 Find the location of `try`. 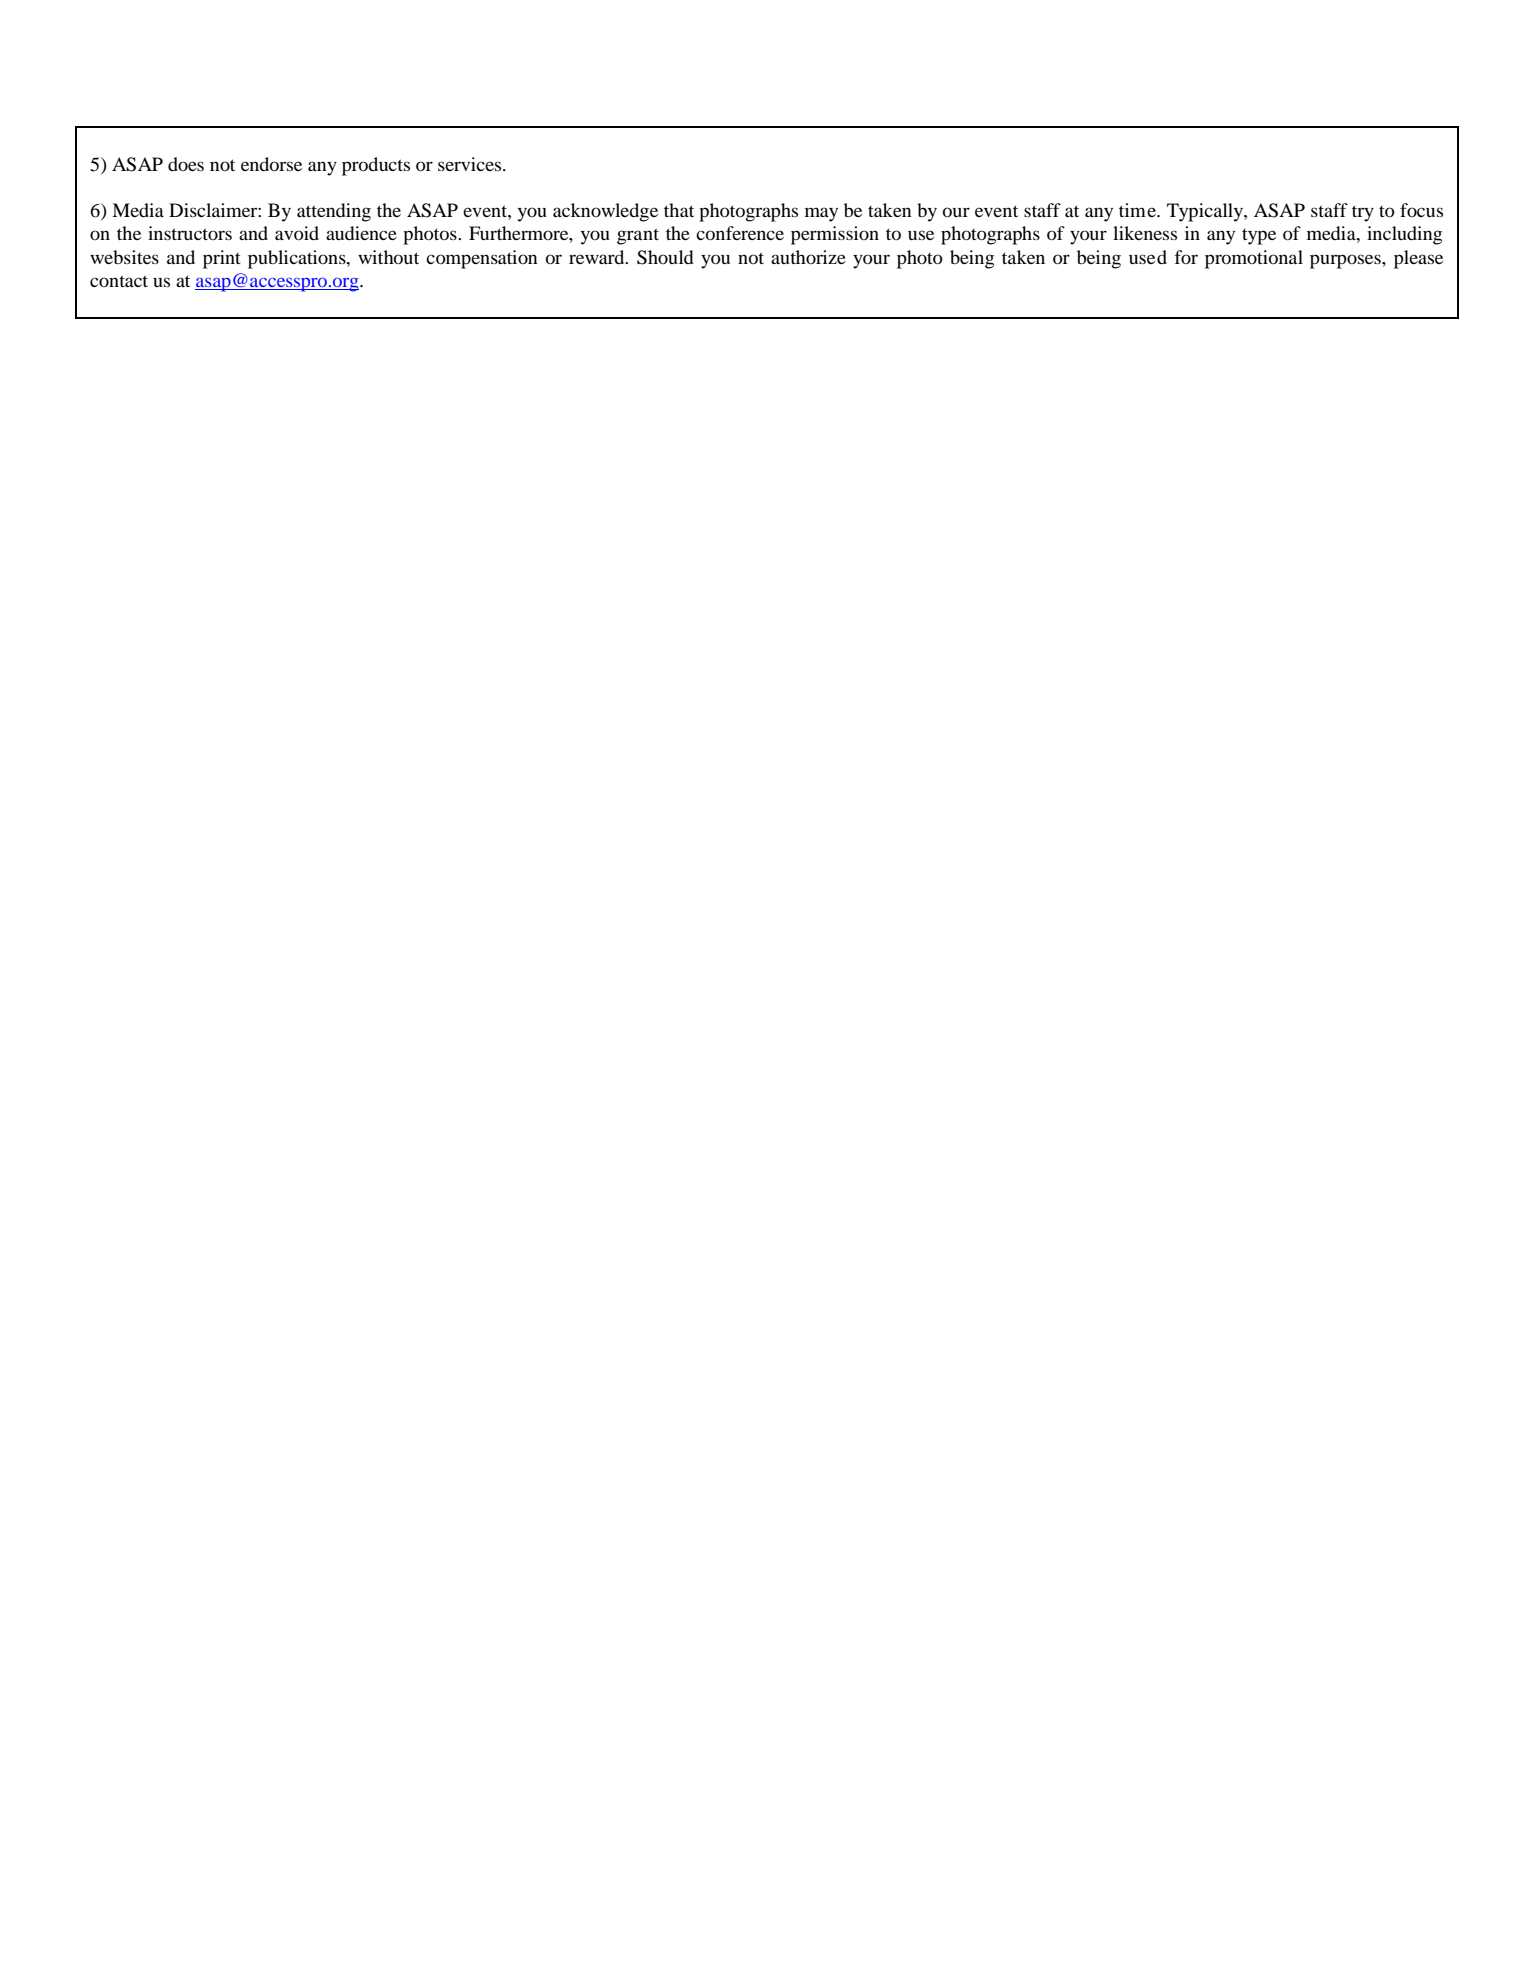

try is located at coordinates (1363, 213).
